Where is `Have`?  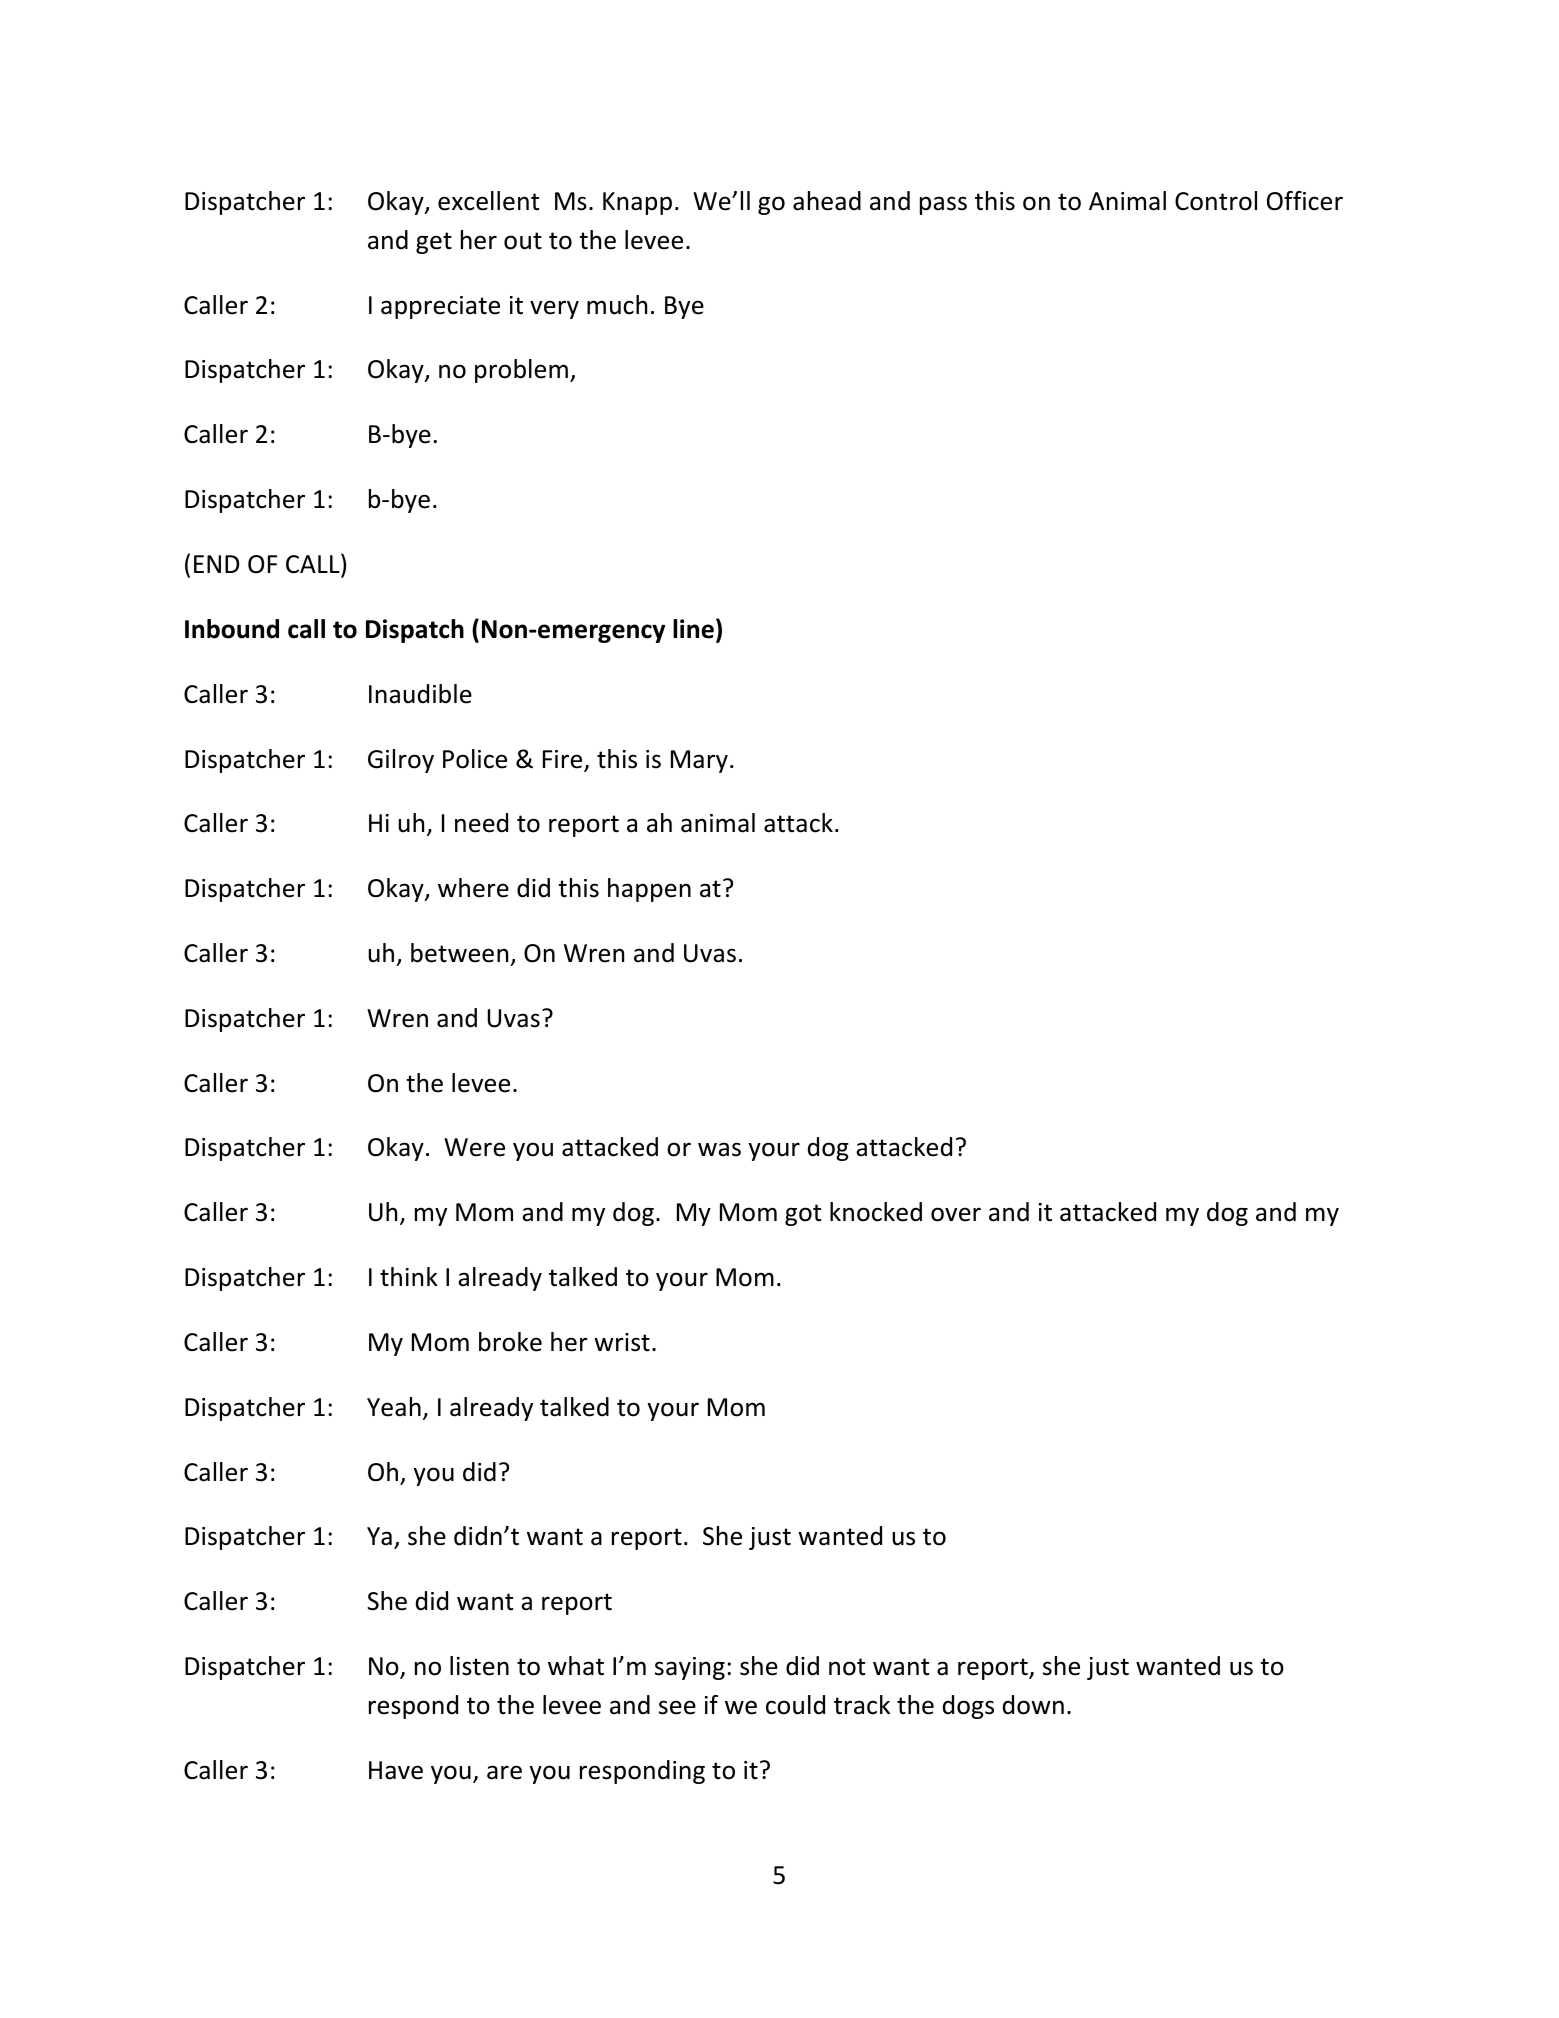
Have is located at coordinates (396, 1770).
